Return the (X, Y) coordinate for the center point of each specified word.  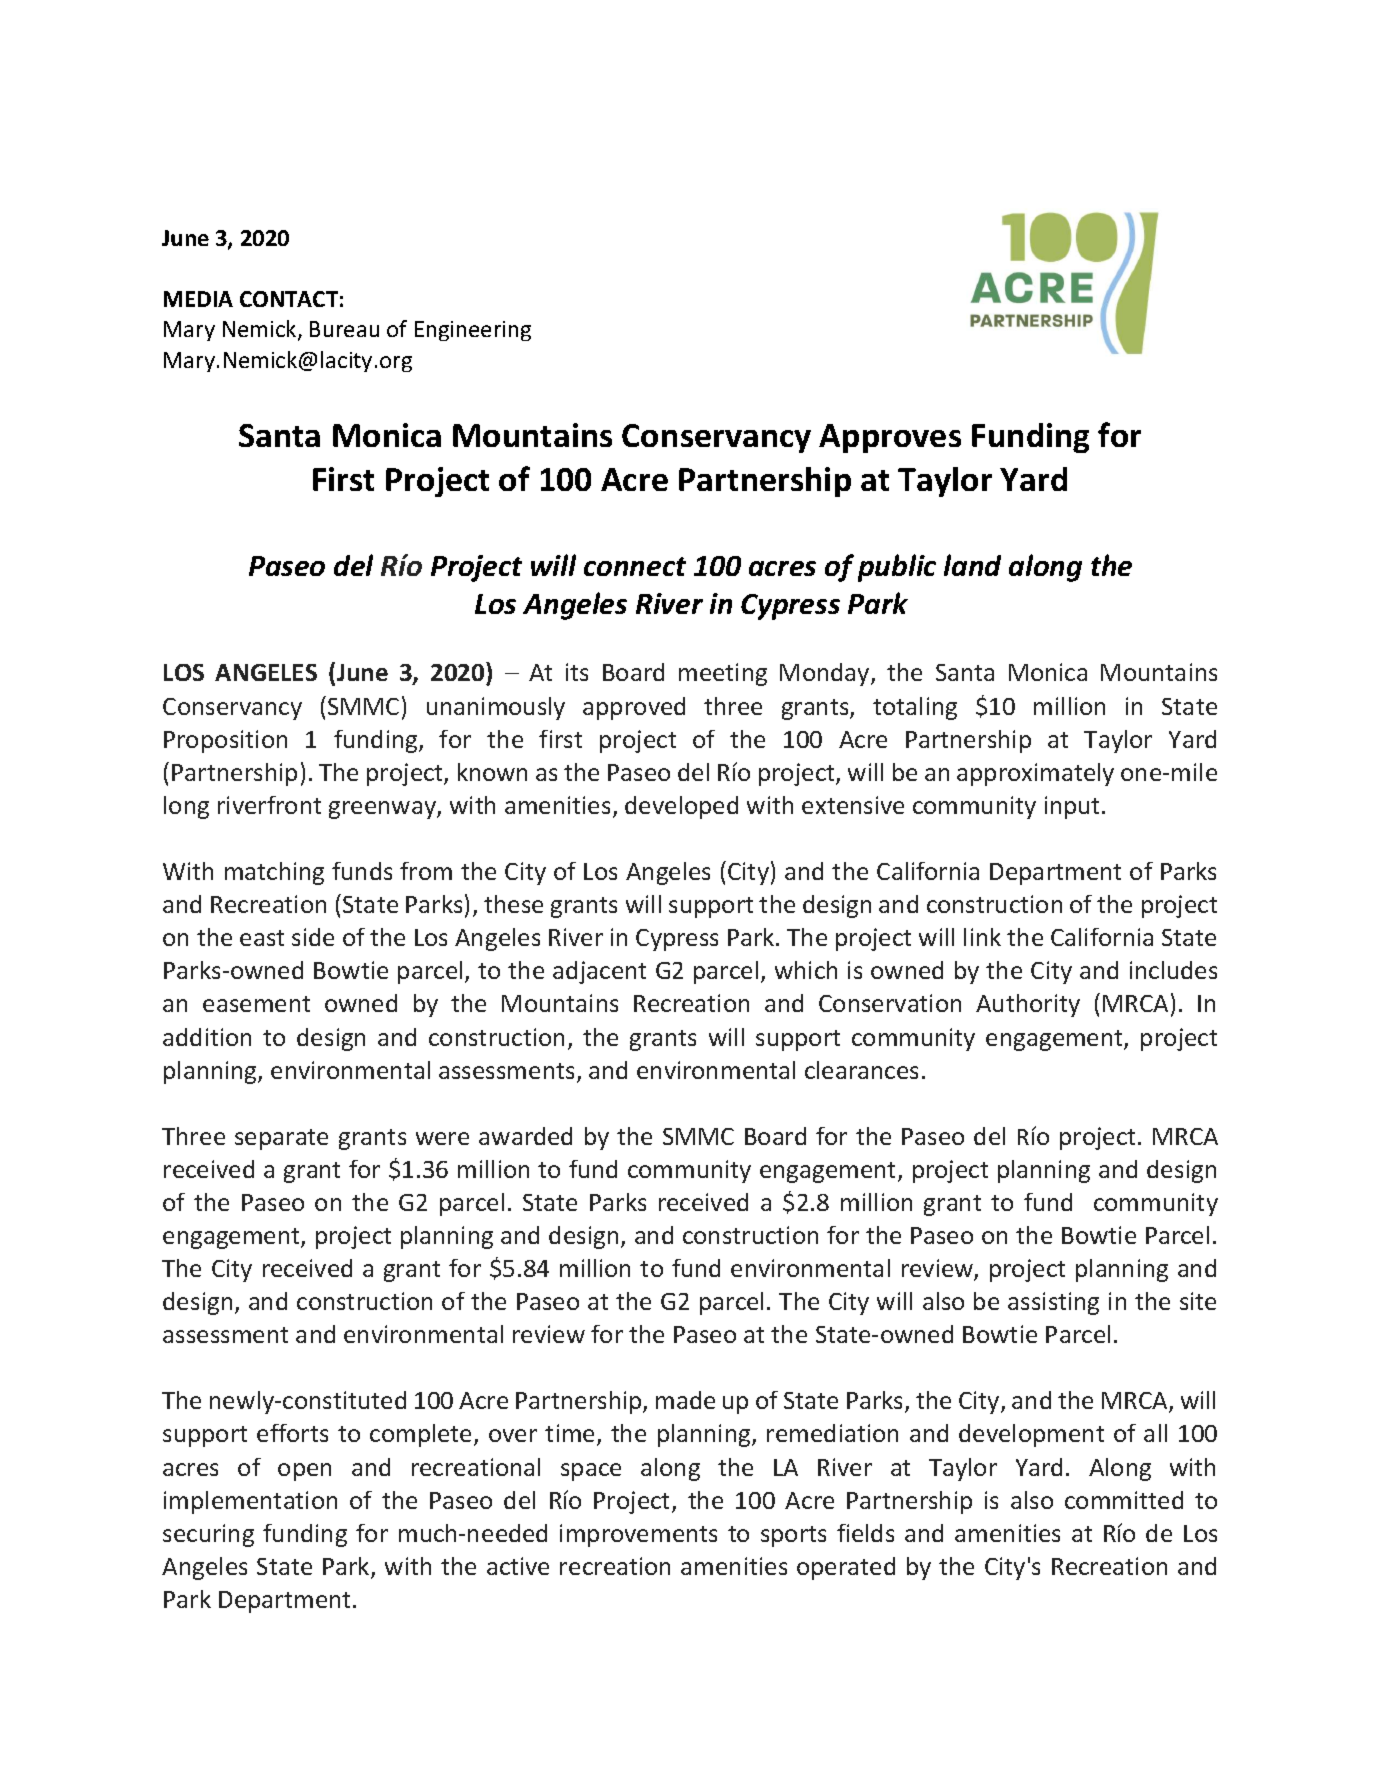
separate (281, 1139)
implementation (250, 1502)
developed (681, 807)
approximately (1035, 774)
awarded (525, 1136)
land (972, 565)
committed (1124, 1500)
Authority (1028, 1005)
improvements (638, 1535)
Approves (890, 438)
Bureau (344, 329)
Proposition (225, 741)
